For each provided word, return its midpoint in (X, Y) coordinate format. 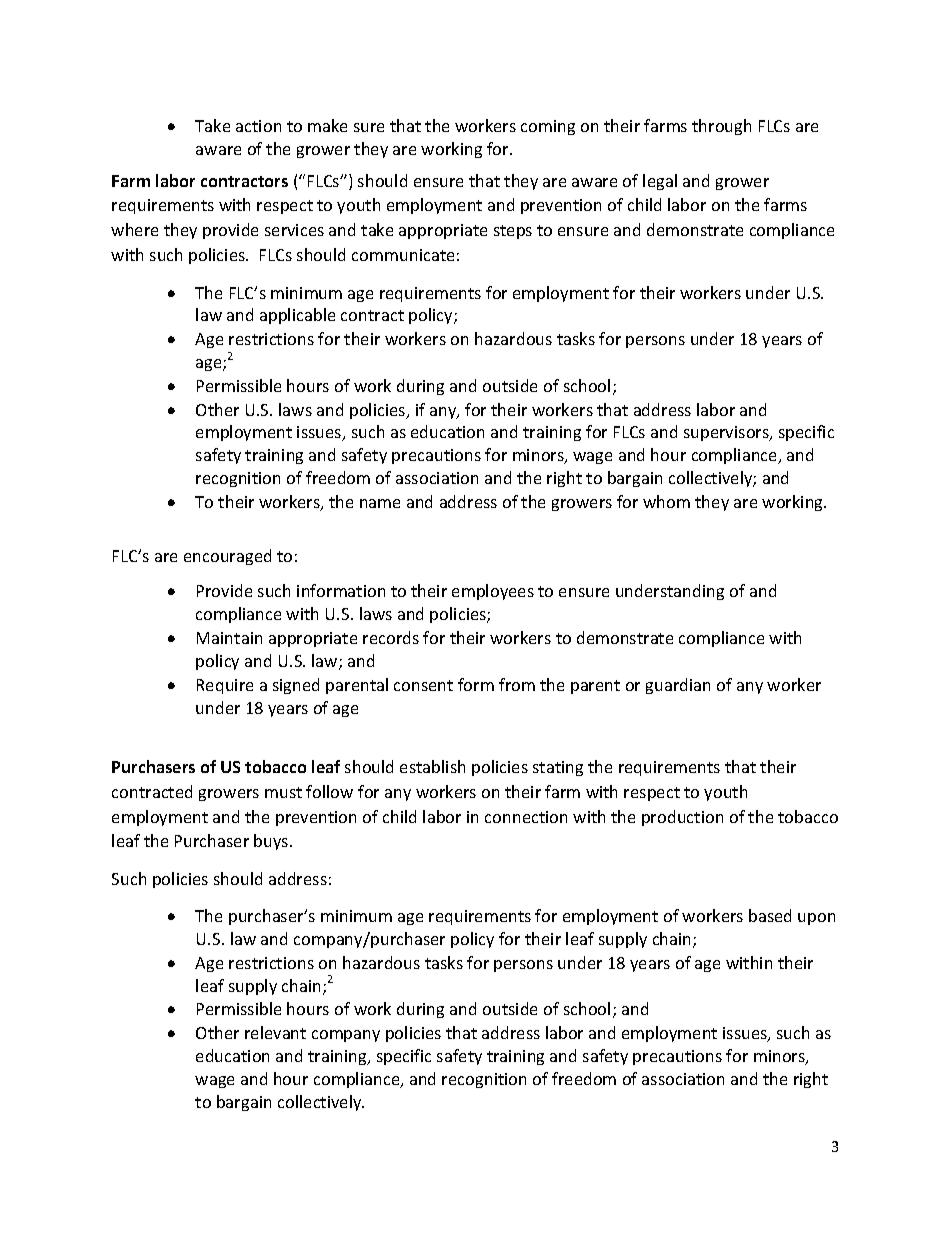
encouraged (227, 557)
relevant (275, 1032)
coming (548, 127)
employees (493, 592)
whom (666, 501)
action (258, 126)
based (770, 915)
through (721, 127)
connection (526, 817)
